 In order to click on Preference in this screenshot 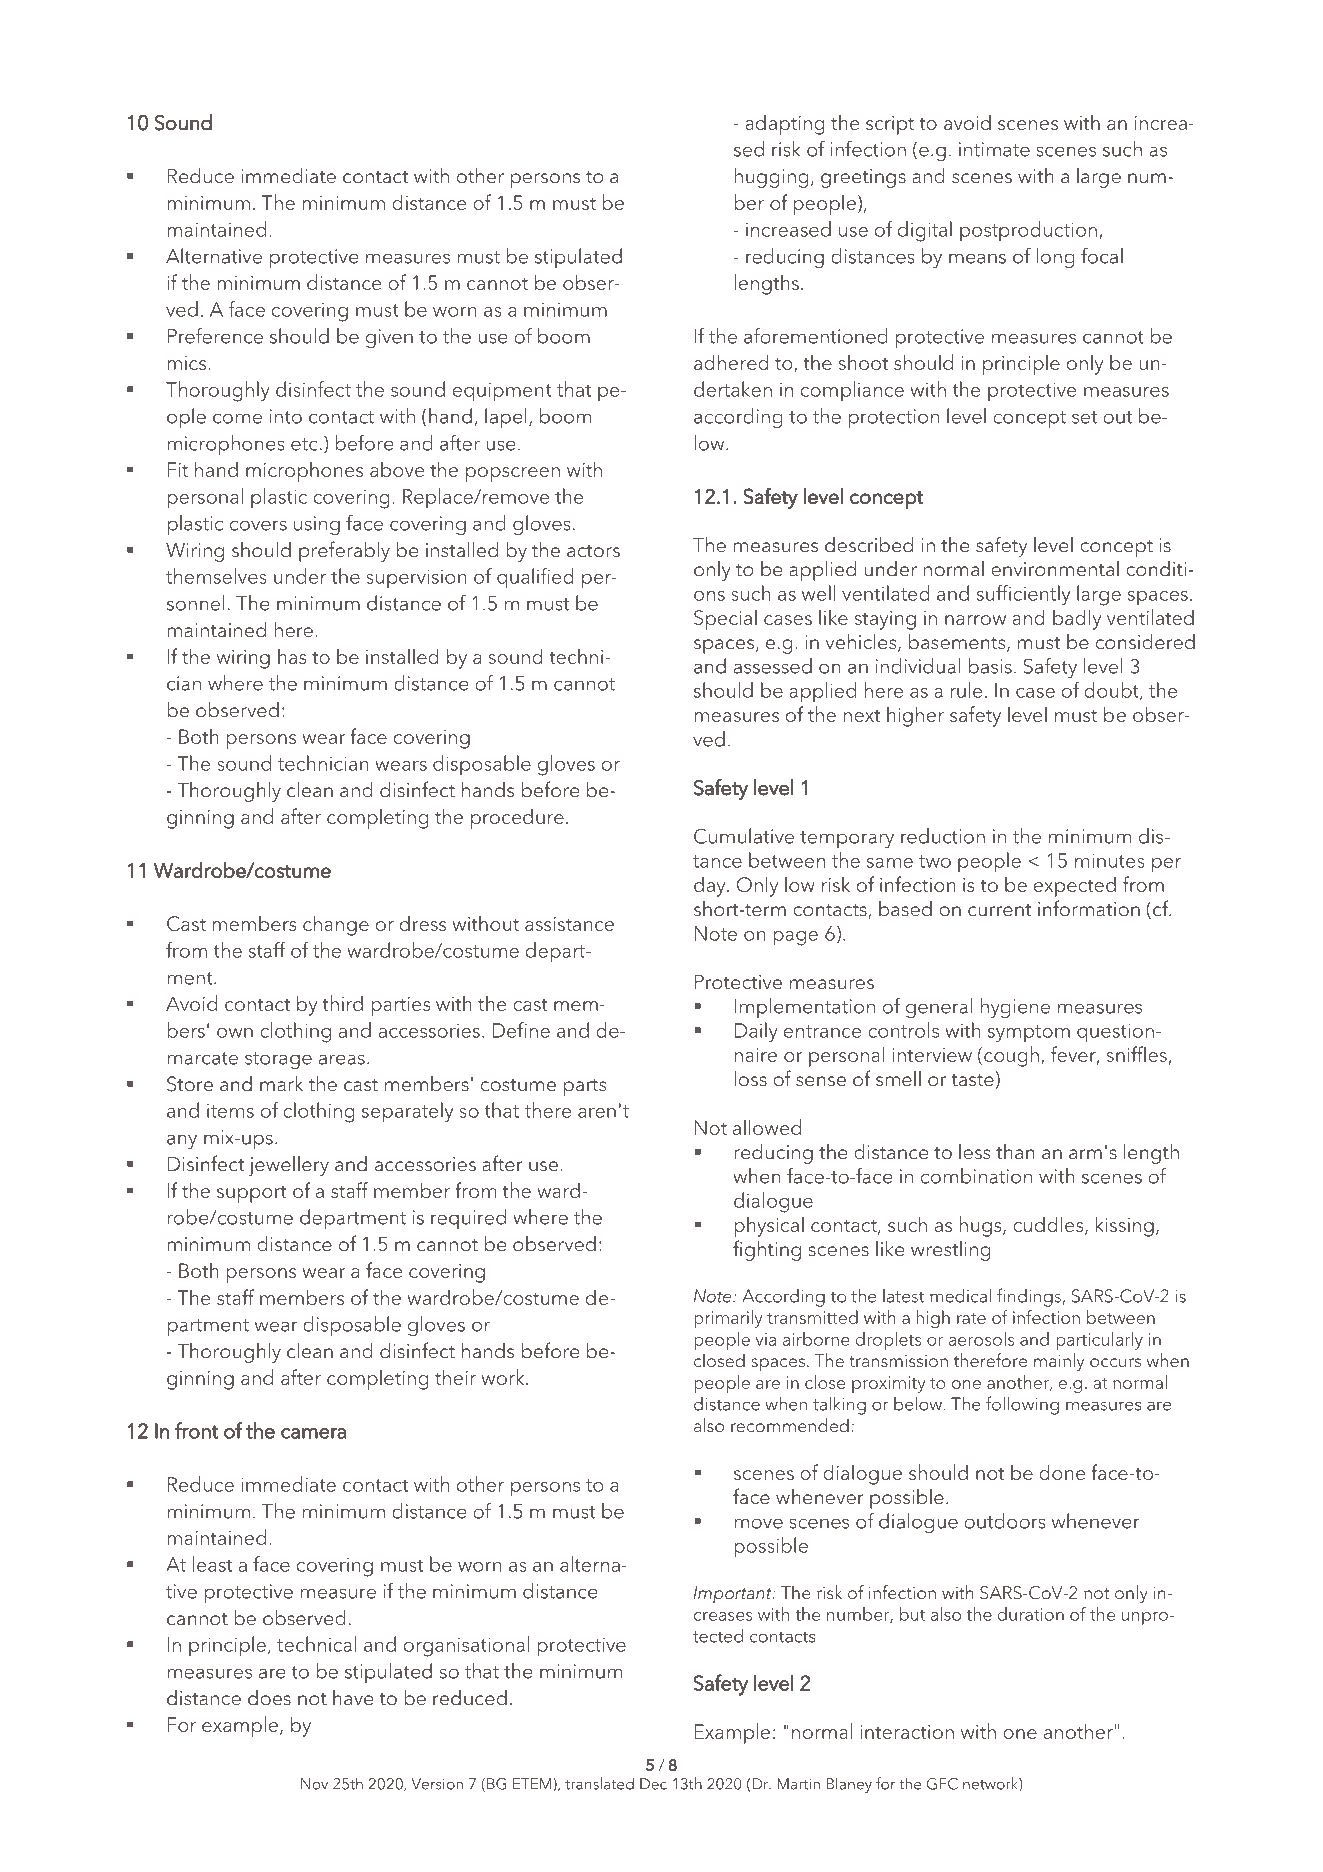, I will do `click(215, 336)`.
